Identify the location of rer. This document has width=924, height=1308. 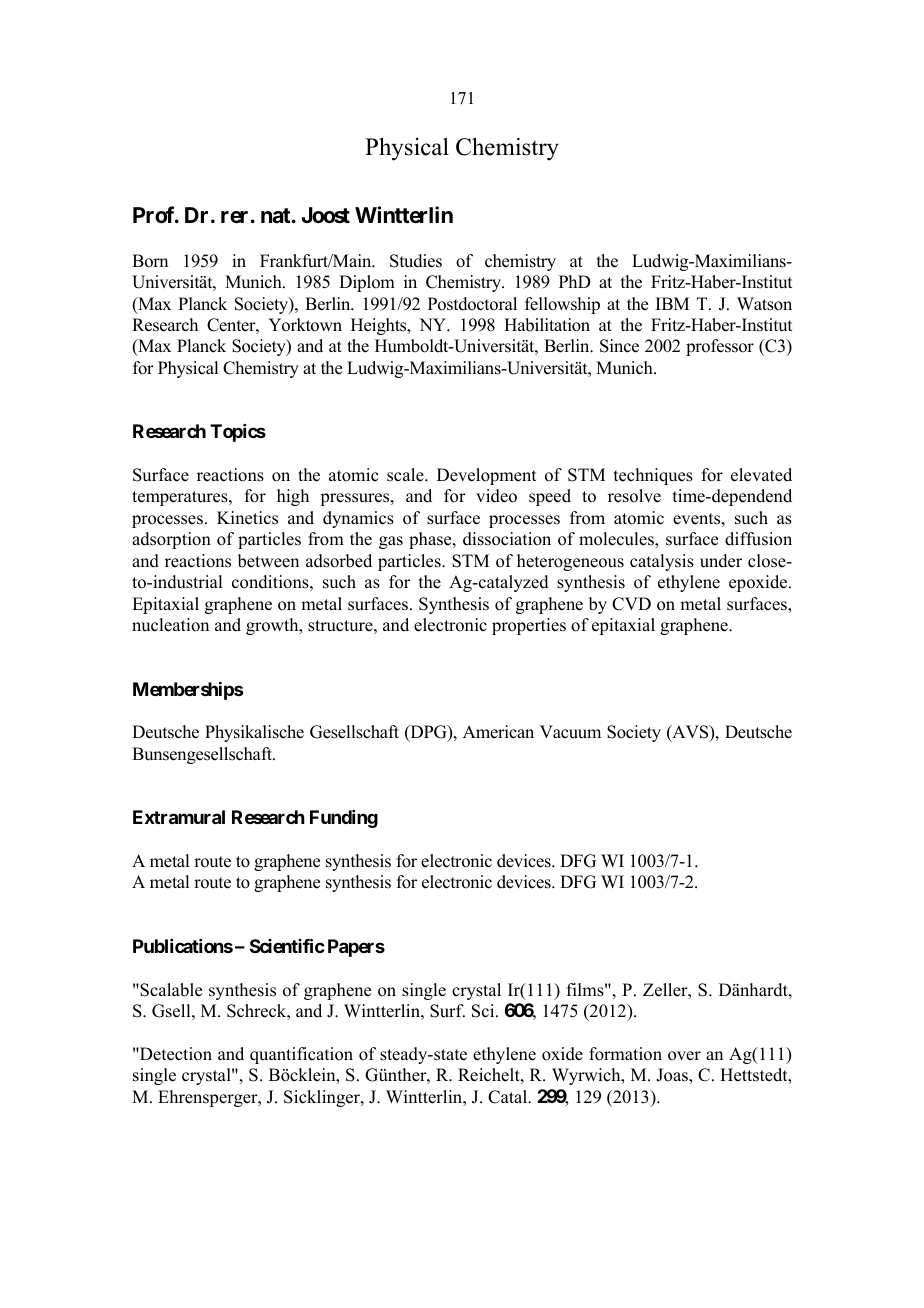
(234, 217).
